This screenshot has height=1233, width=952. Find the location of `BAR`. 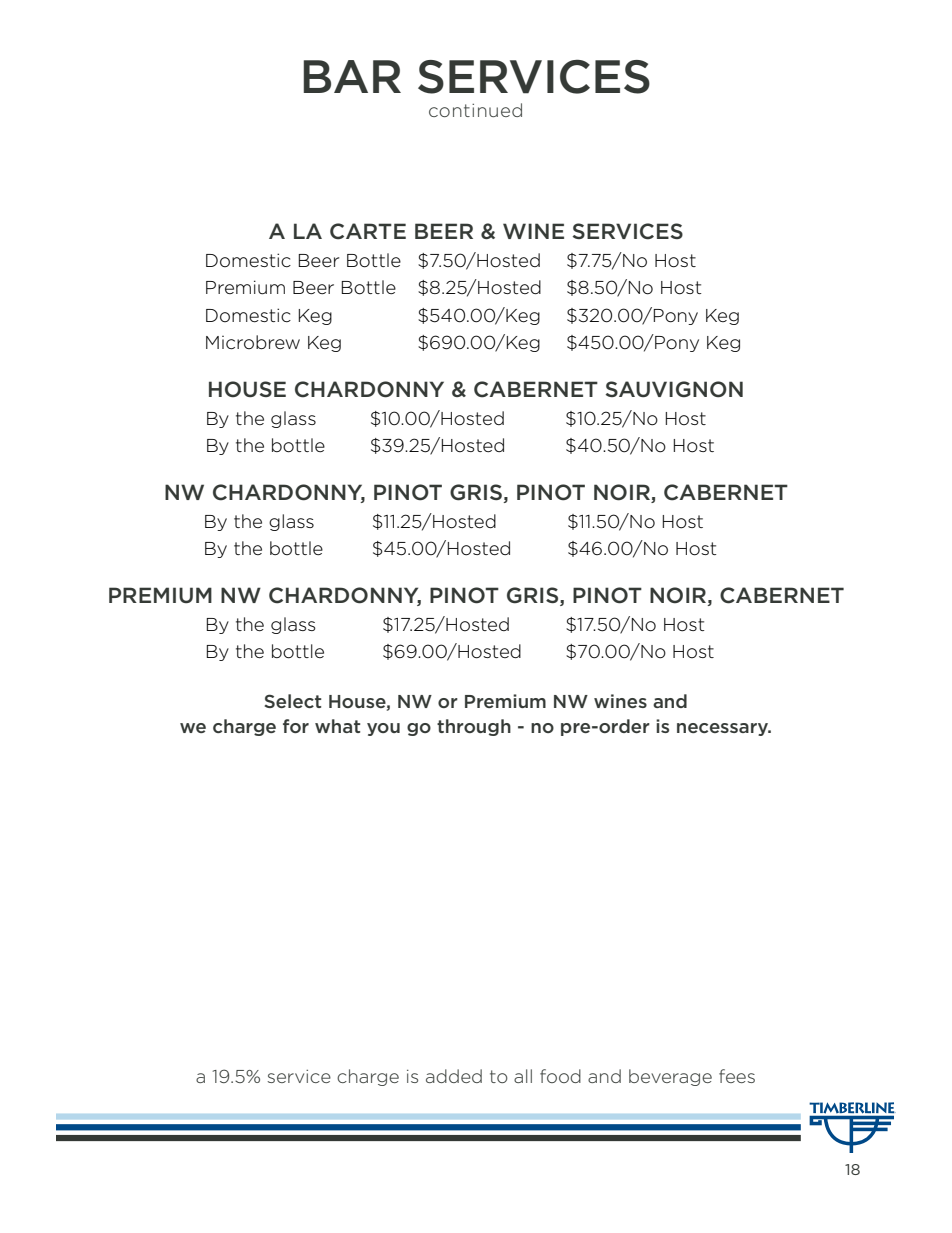

BAR is located at coordinates (352, 76).
